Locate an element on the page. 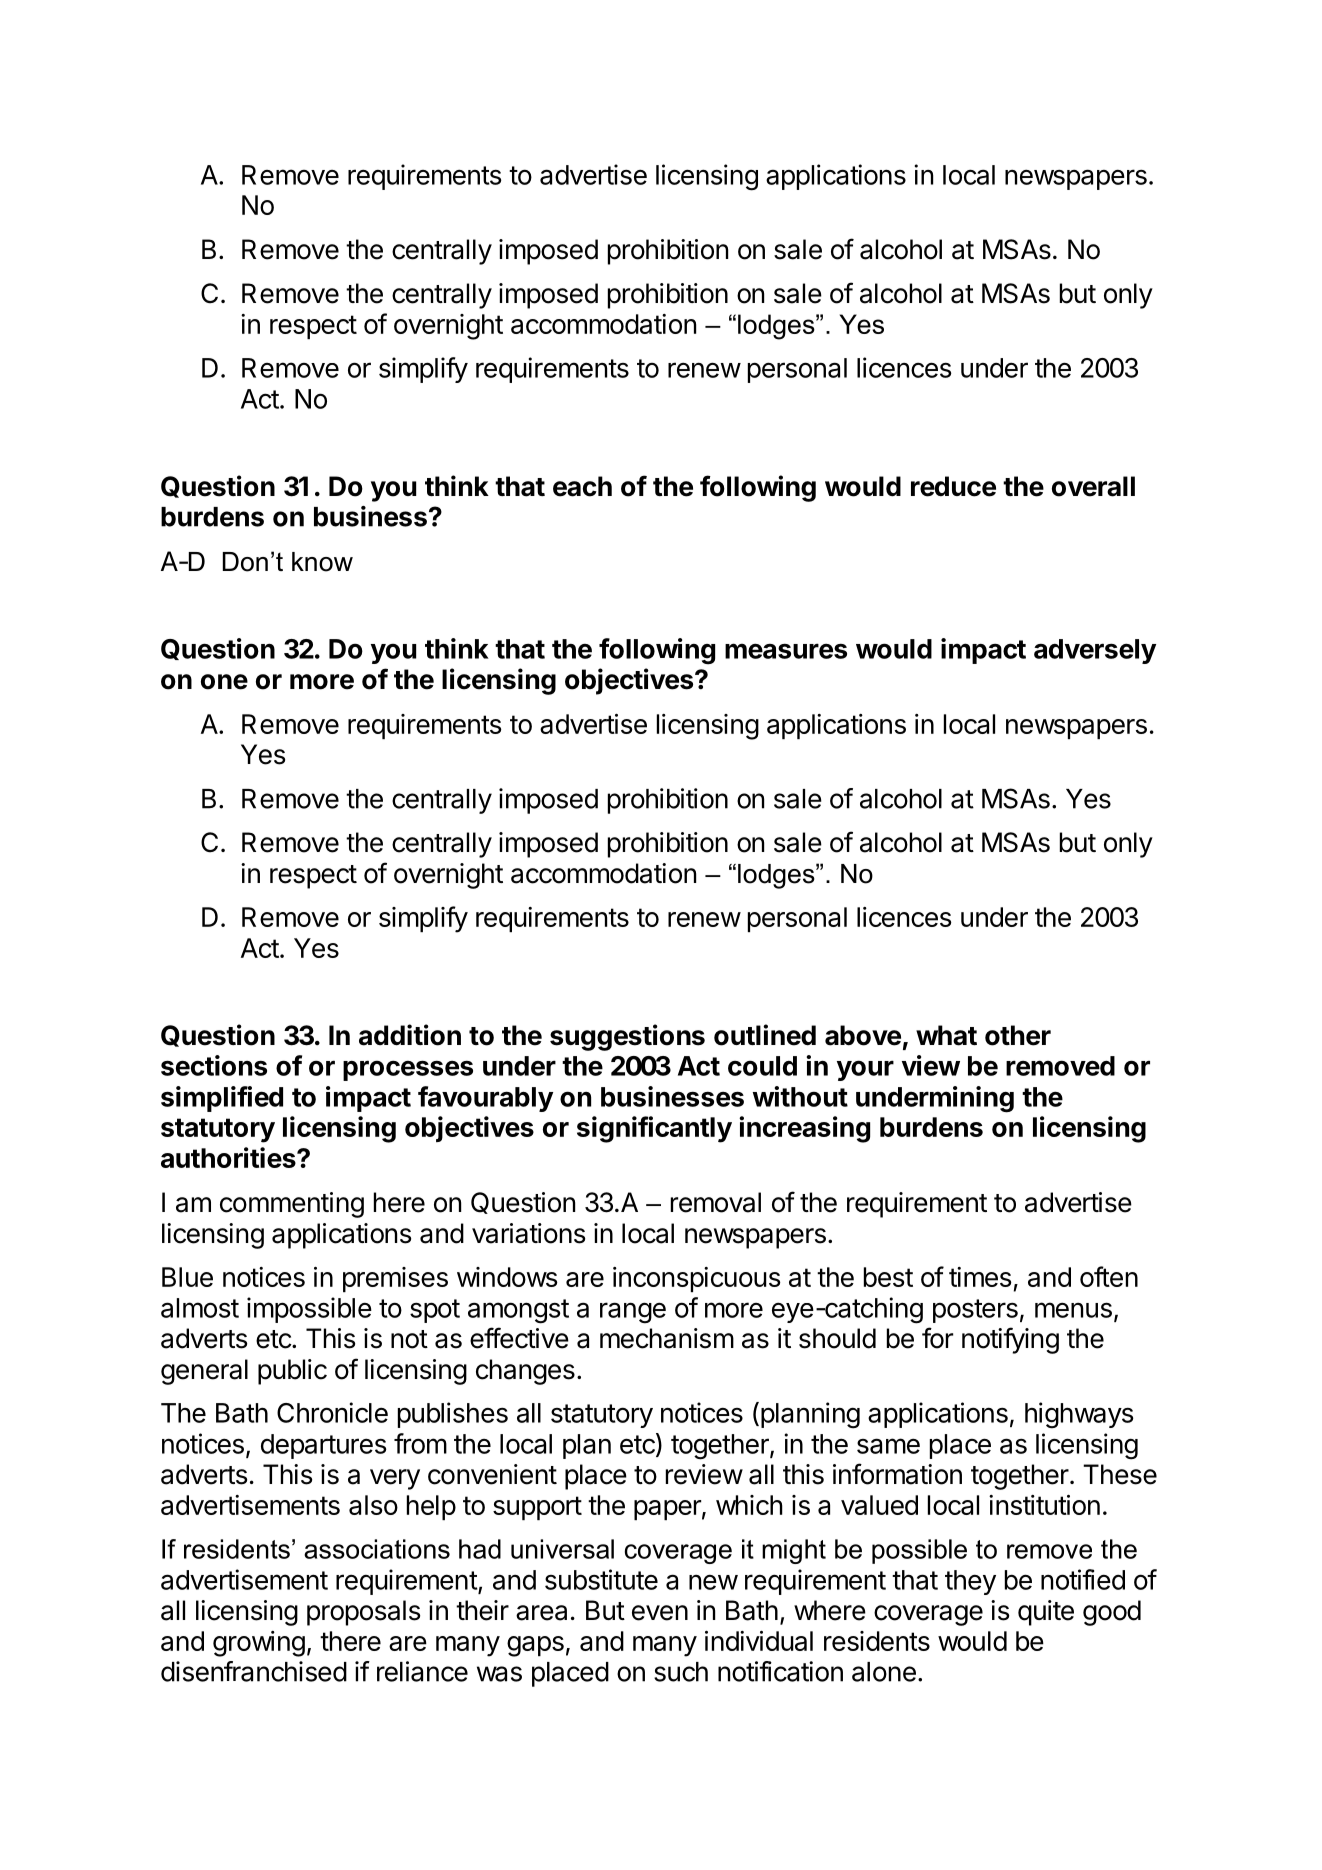 The height and width of the document is (1870, 1322). each is located at coordinates (582, 486).
